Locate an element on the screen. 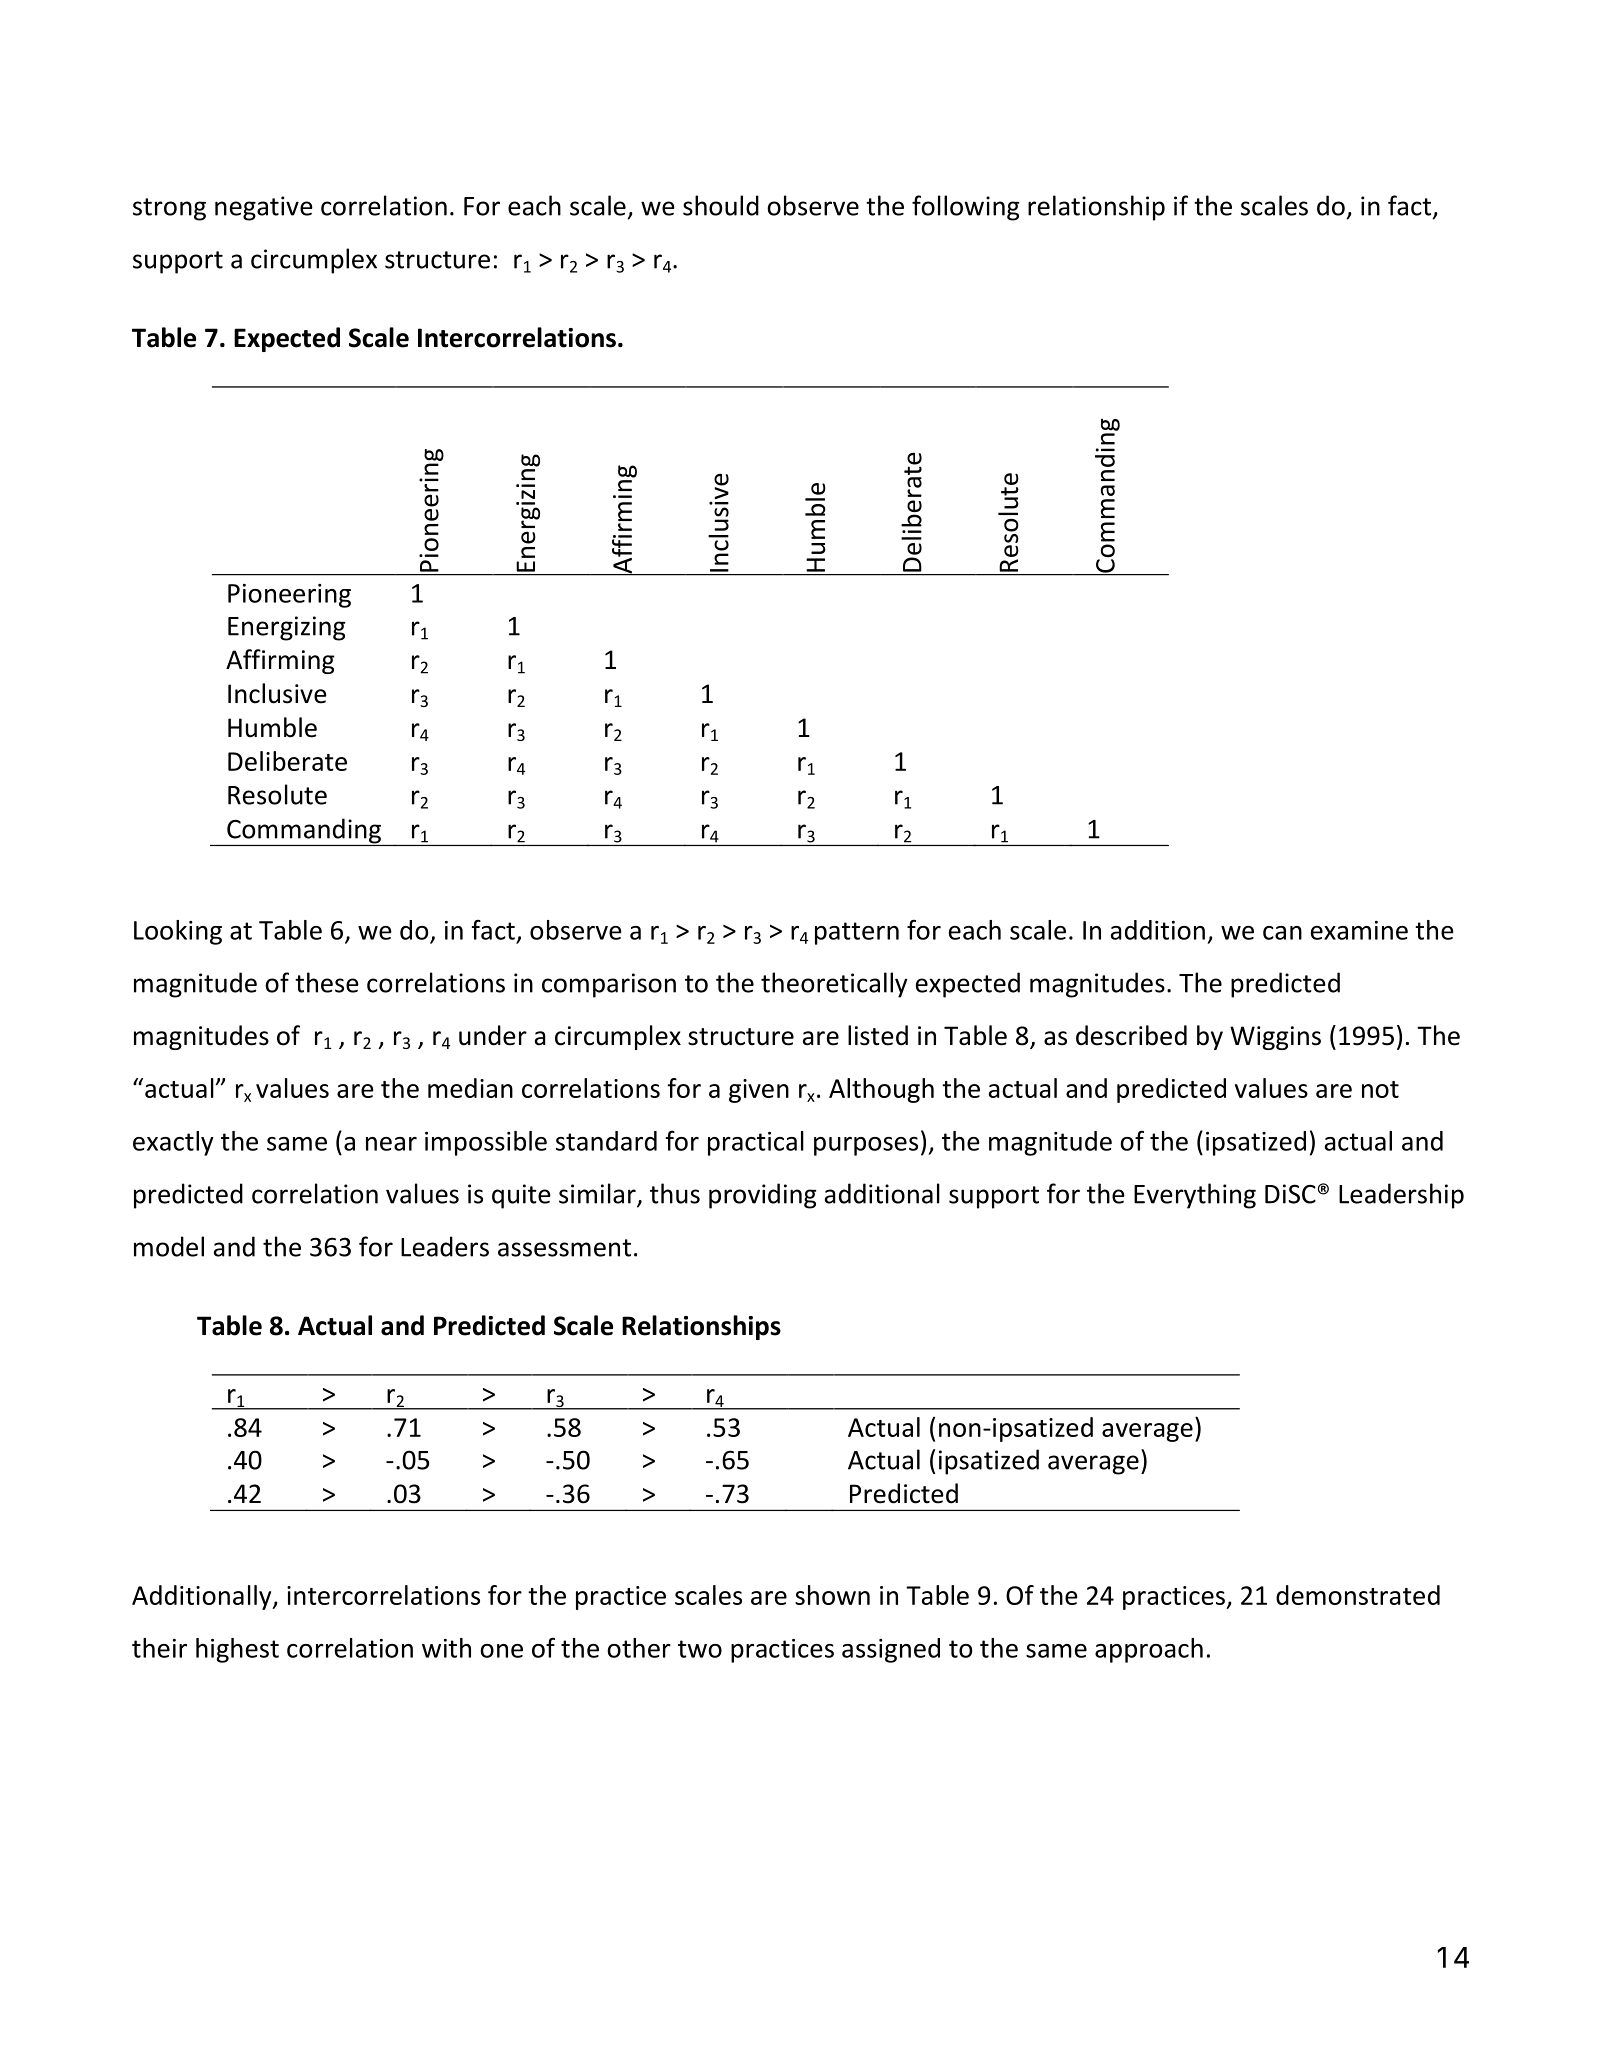 This screenshot has height=2071, width=1600. should is located at coordinates (721, 205).
